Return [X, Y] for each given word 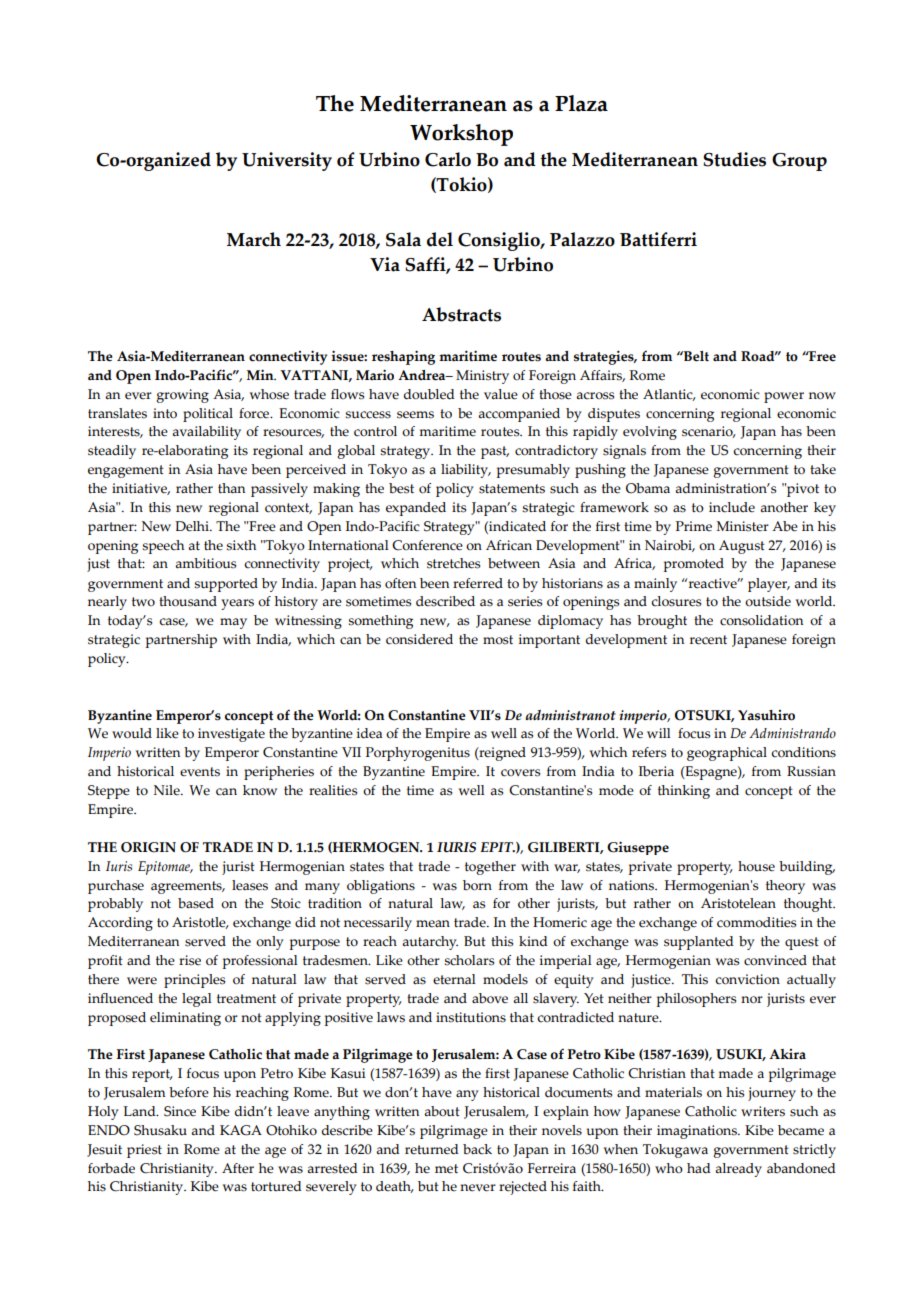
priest [144, 1151]
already [738, 1170]
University [287, 161]
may [233, 623]
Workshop [461, 135]
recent [708, 640]
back [477, 1149]
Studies [734, 159]
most [498, 640]
